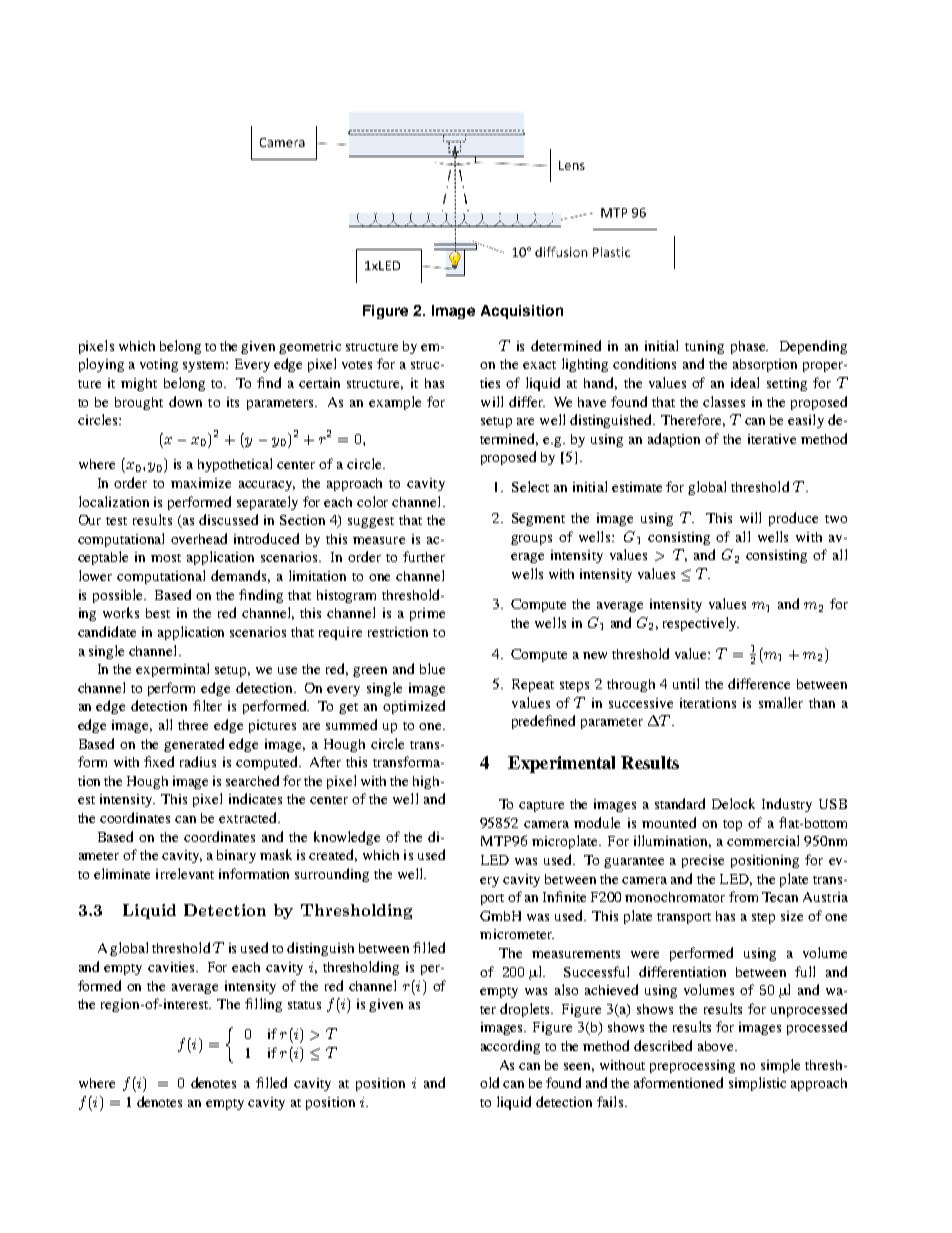 This screenshot has height=1233, width=952. What do you see at coordinates (745, 382) in the screenshot?
I see `ideal` at bounding box center [745, 382].
